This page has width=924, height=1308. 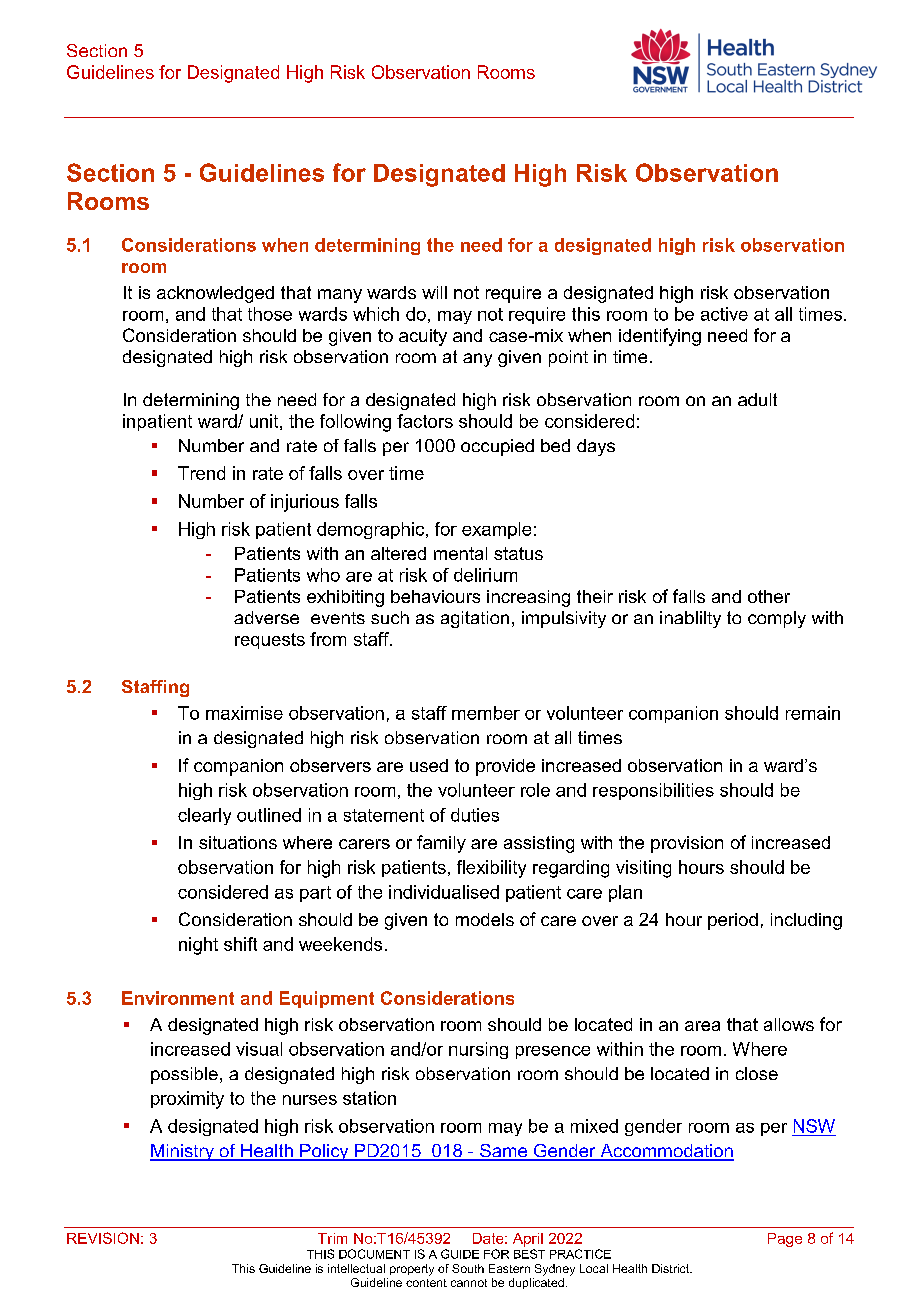 What do you see at coordinates (475, 815) in the page?
I see `duties` at bounding box center [475, 815].
